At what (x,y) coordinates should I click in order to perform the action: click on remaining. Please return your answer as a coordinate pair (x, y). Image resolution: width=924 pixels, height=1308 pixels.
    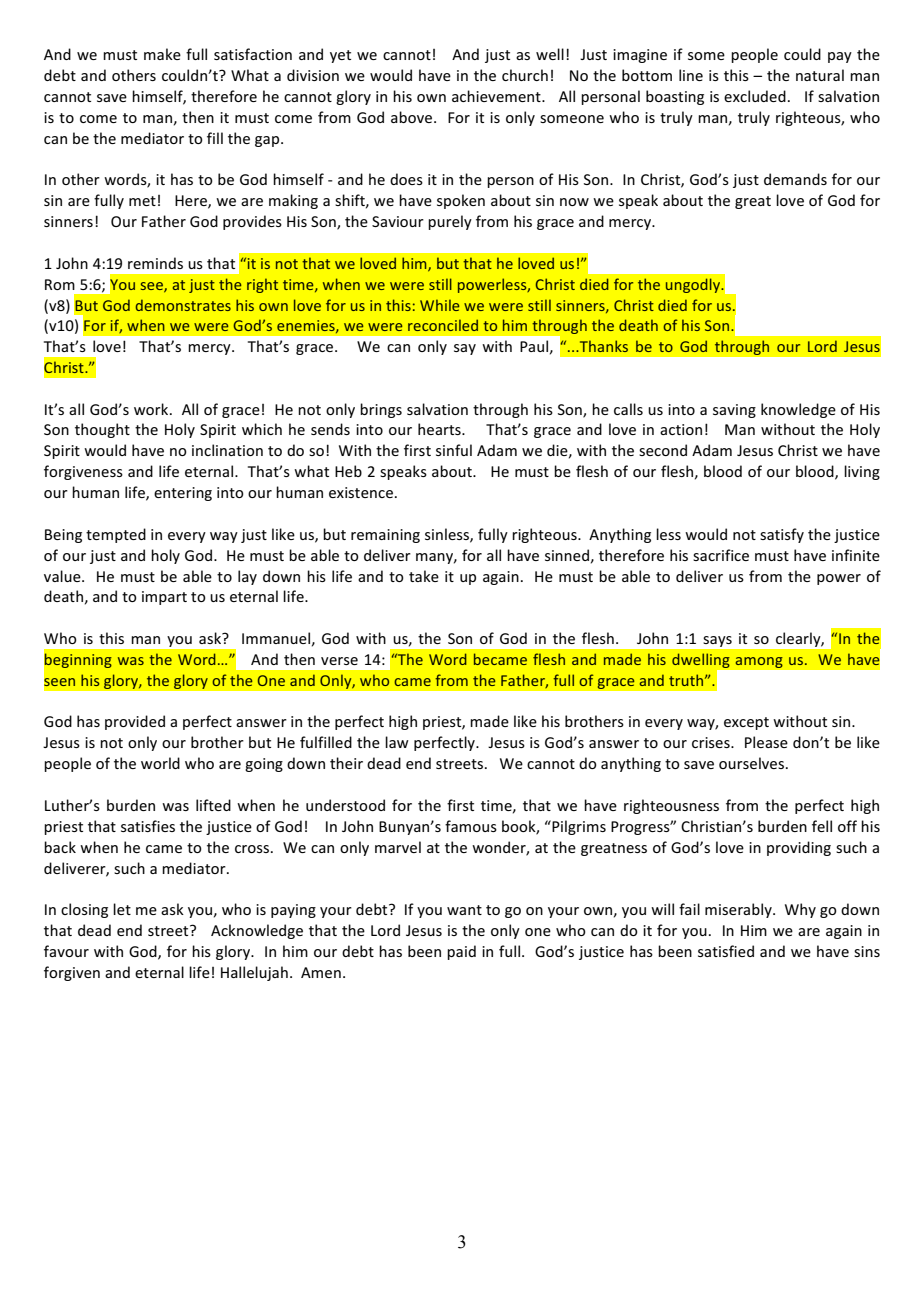
    Looking at the image, I should click on (385, 536).
